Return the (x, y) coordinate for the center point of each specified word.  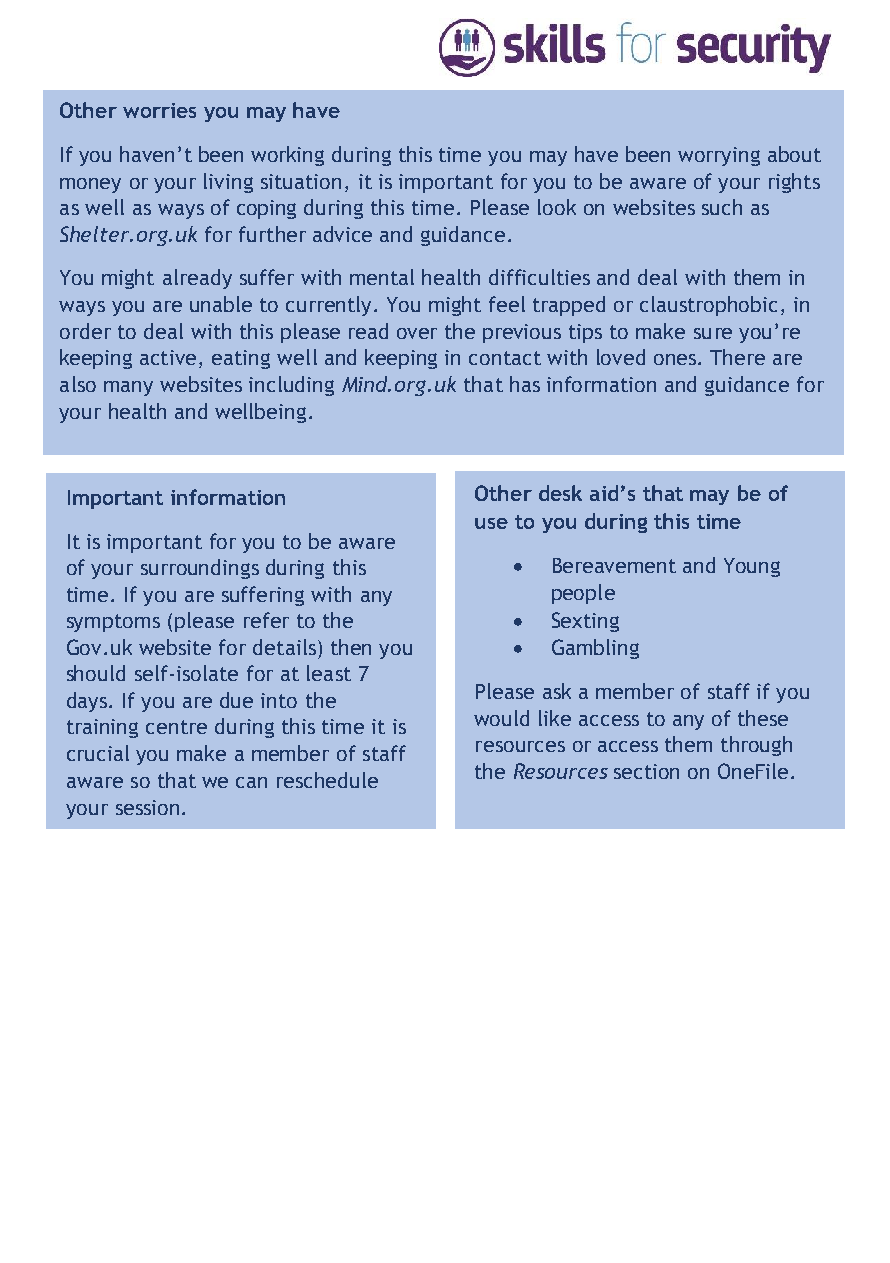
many (128, 388)
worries (159, 110)
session (147, 807)
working (287, 156)
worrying (719, 156)
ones (675, 359)
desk (560, 493)
